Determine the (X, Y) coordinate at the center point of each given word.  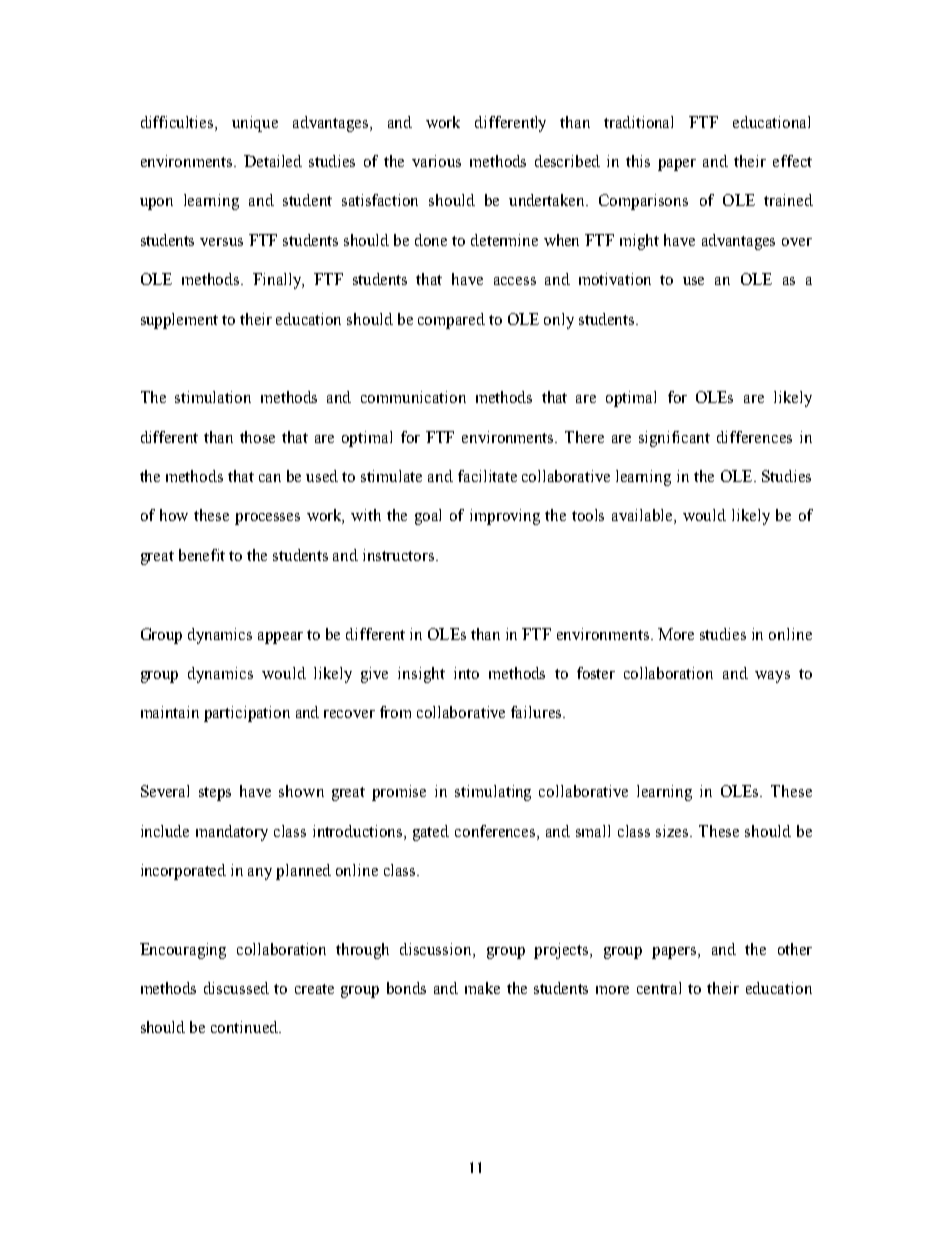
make (482, 988)
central (659, 988)
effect (792, 161)
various (436, 161)
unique (255, 124)
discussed (236, 988)
